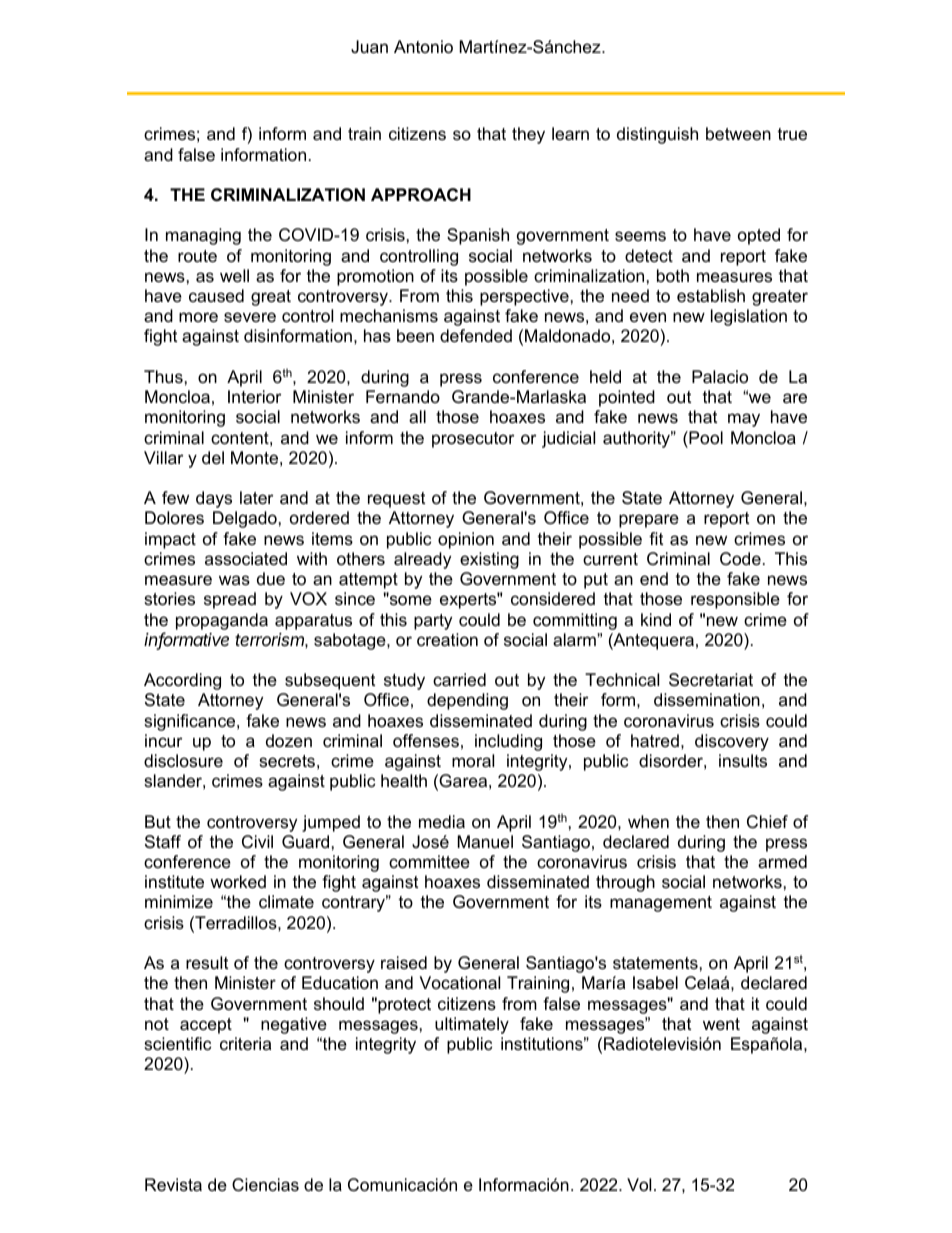 This document has height=1233, width=952. I want to click on Ciencias, so click(265, 1185).
